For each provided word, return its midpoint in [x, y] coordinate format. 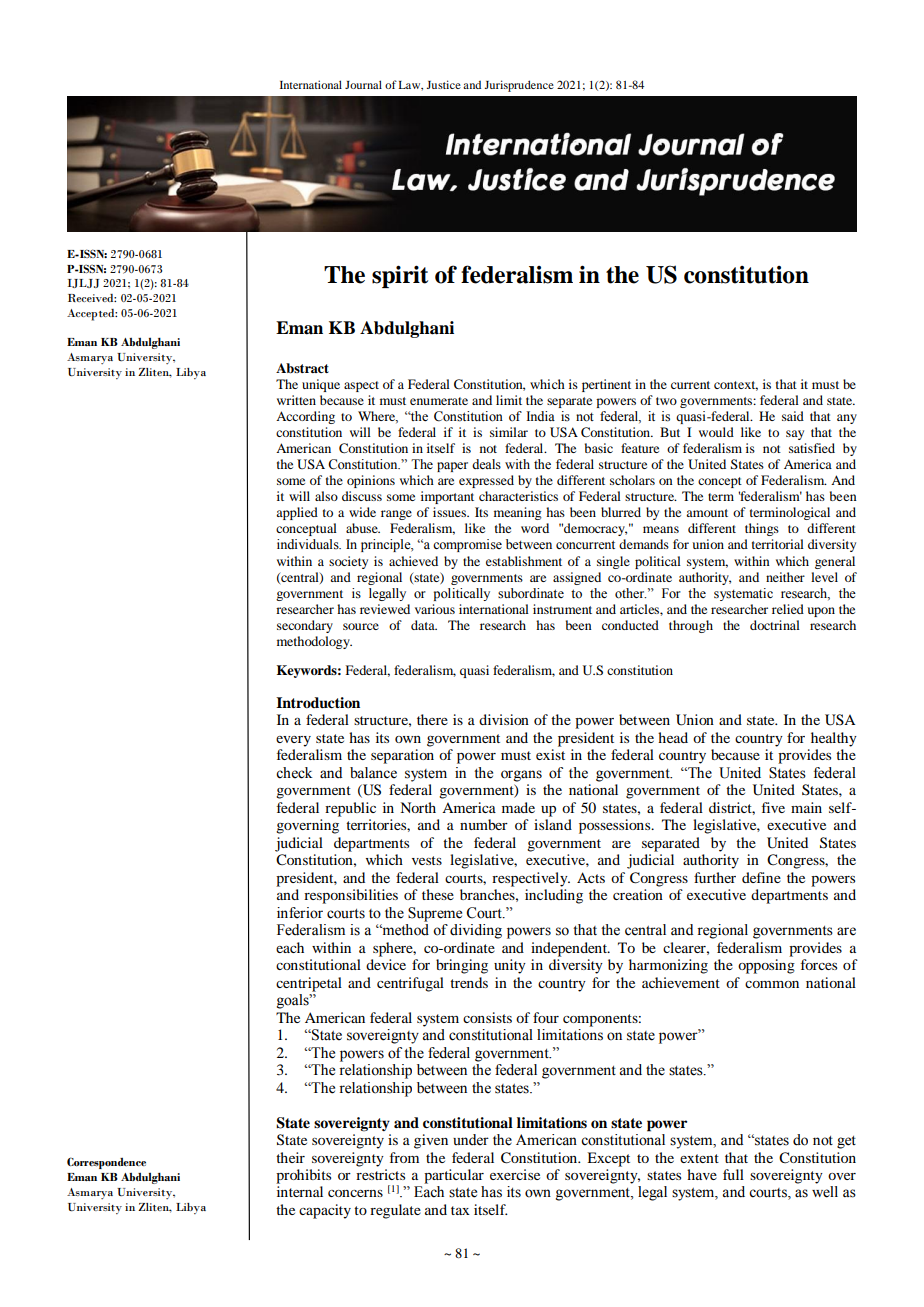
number [484, 824]
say [795, 435]
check [294, 773]
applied [297, 513]
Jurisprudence [519, 86]
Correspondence [106, 1163]
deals [486, 464]
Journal [363, 84]
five [773, 807]
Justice [443, 84]
